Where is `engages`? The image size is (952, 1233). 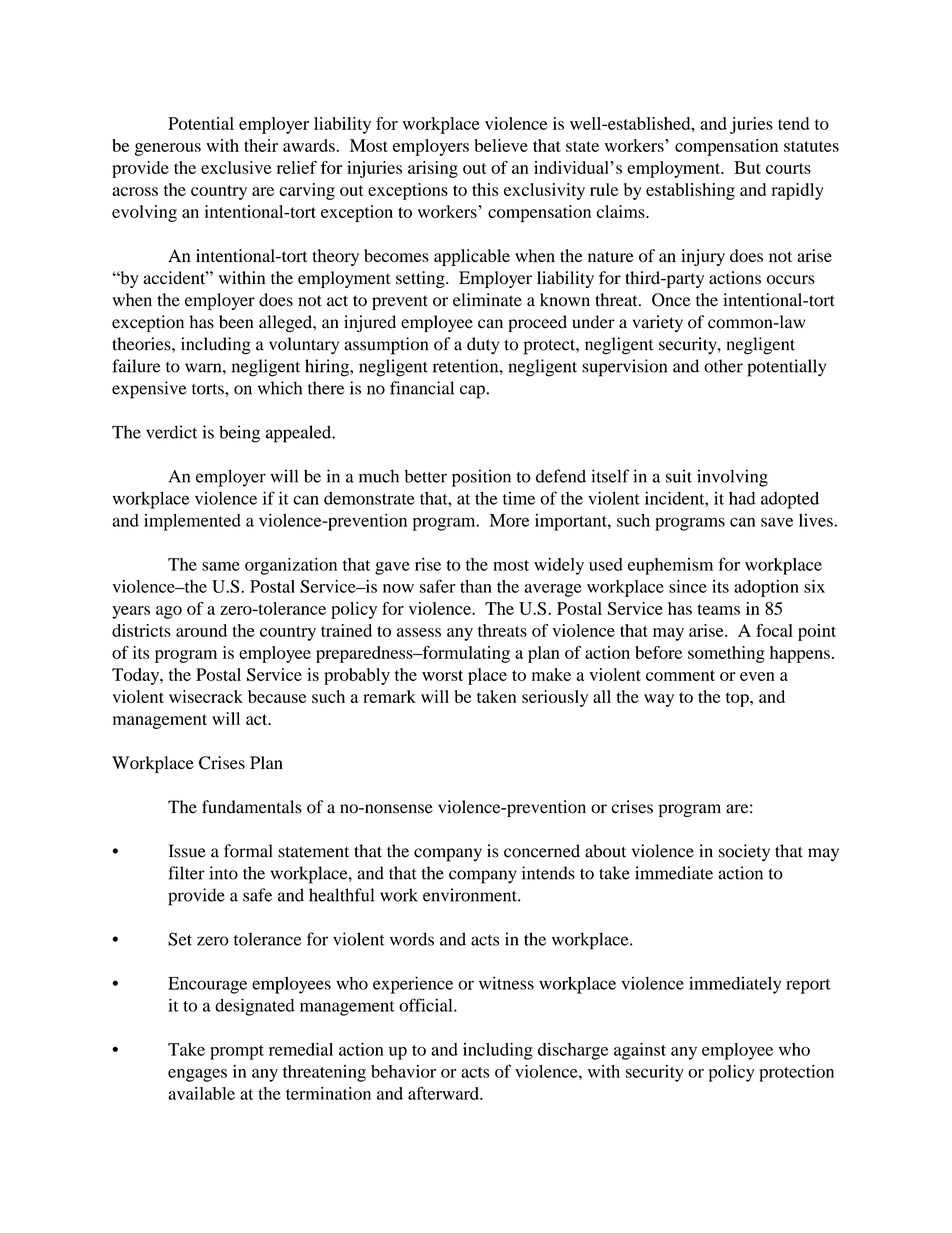 engages is located at coordinates (197, 1075).
